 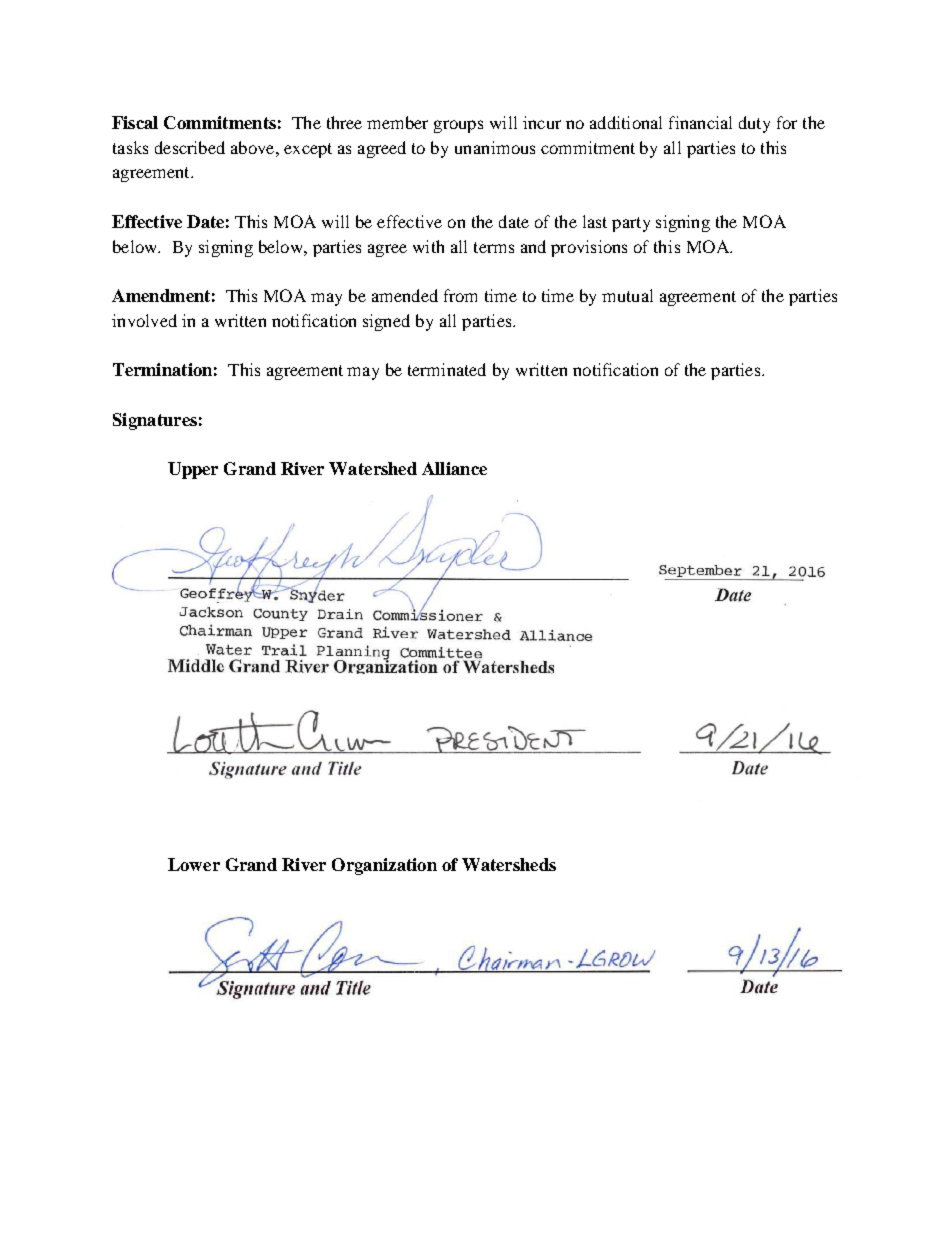 I want to click on Alliance, so click(x=454, y=468).
